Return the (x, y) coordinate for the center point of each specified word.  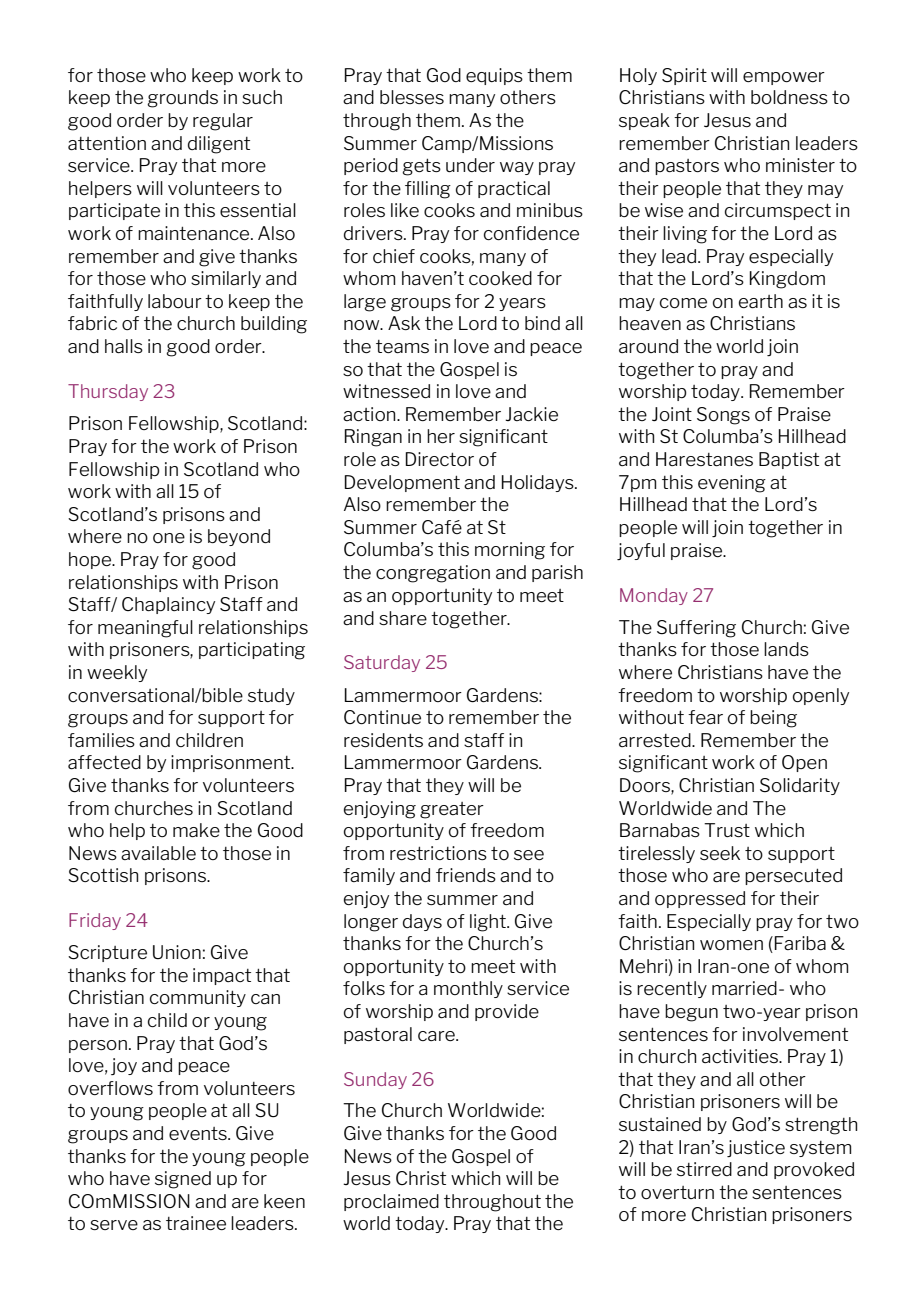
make (196, 830)
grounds (182, 99)
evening (732, 484)
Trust (727, 830)
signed (183, 1180)
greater (452, 810)
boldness (789, 97)
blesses (412, 97)
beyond (239, 537)
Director (440, 459)
